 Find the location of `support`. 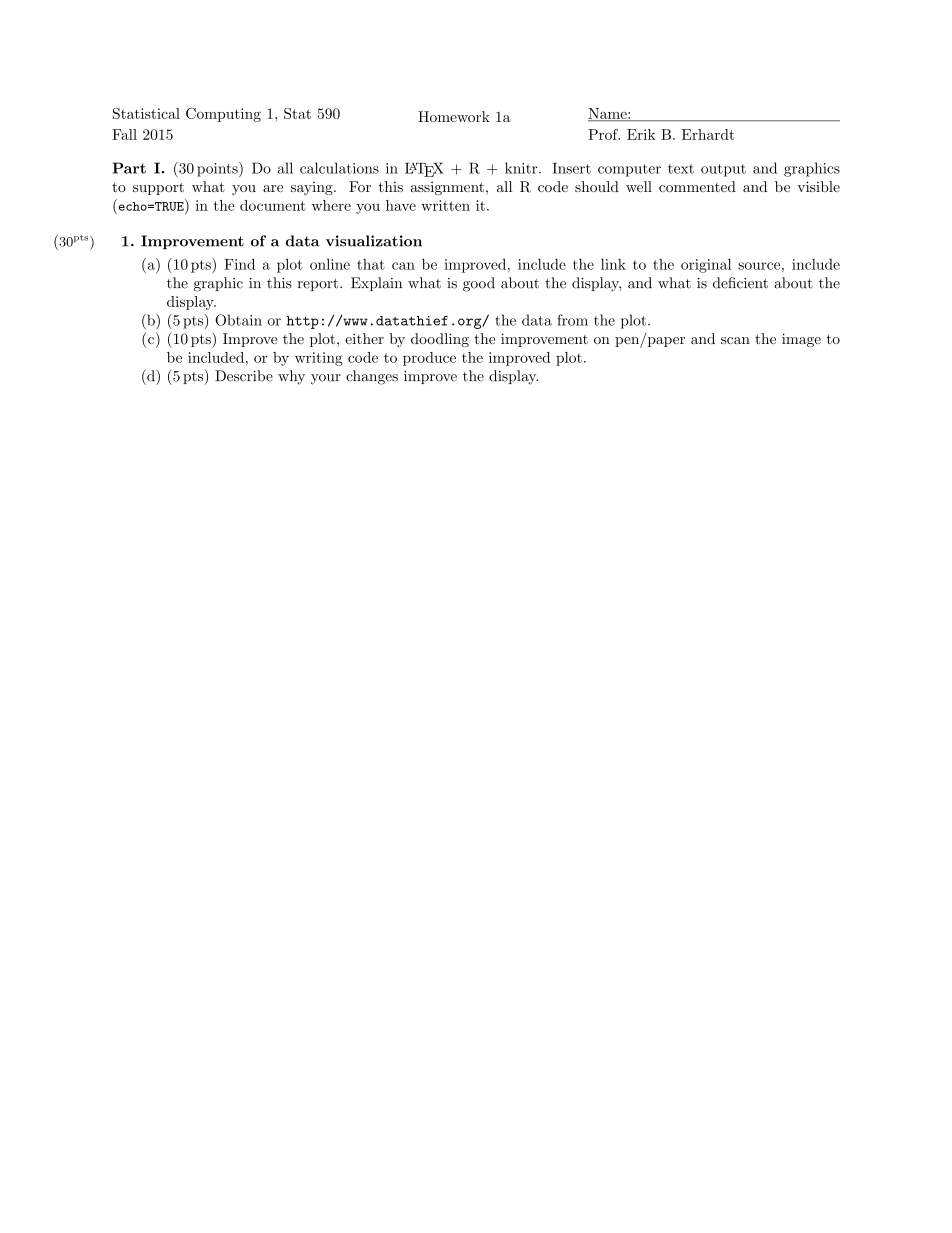

support is located at coordinates (158, 188).
